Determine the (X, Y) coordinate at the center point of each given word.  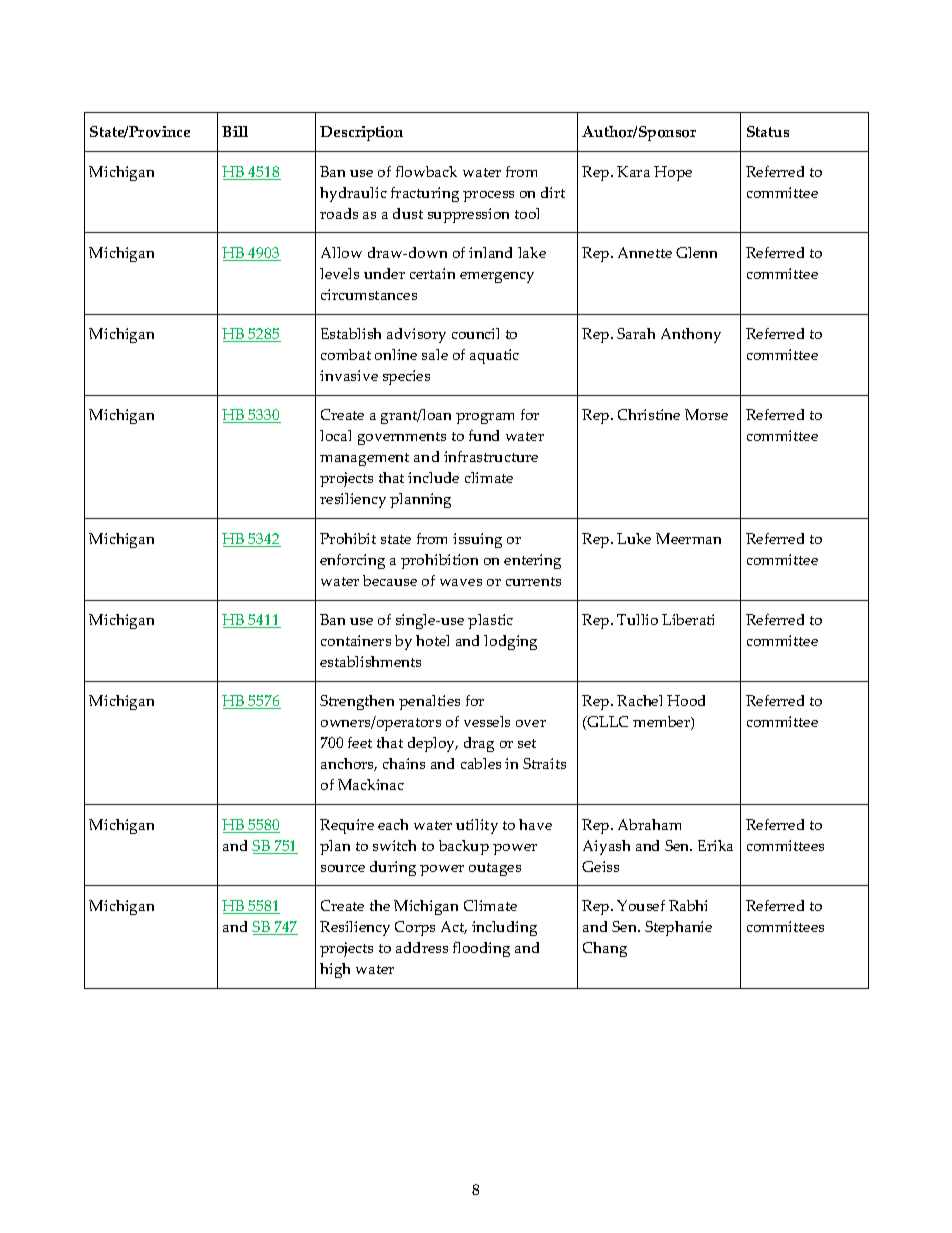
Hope (673, 173)
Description (361, 133)
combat (346, 354)
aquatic (494, 356)
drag (479, 744)
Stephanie (678, 928)
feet (360, 742)
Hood (686, 700)
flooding (481, 949)
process (488, 196)
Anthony (691, 335)
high (335, 970)
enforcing (352, 561)
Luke (634, 538)
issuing (477, 540)
